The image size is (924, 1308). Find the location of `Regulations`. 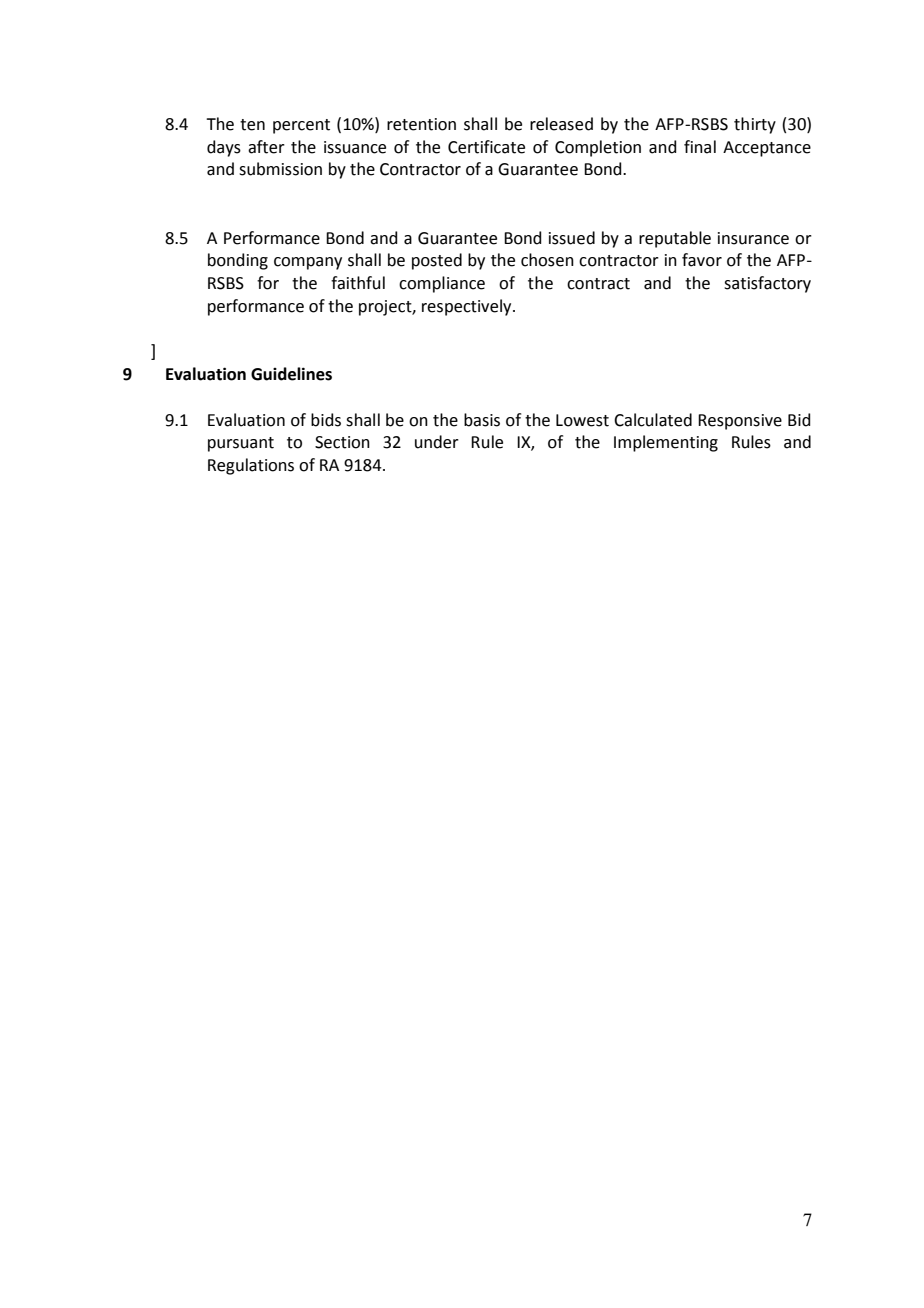

Regulations is located at coordinates (251, 466).
